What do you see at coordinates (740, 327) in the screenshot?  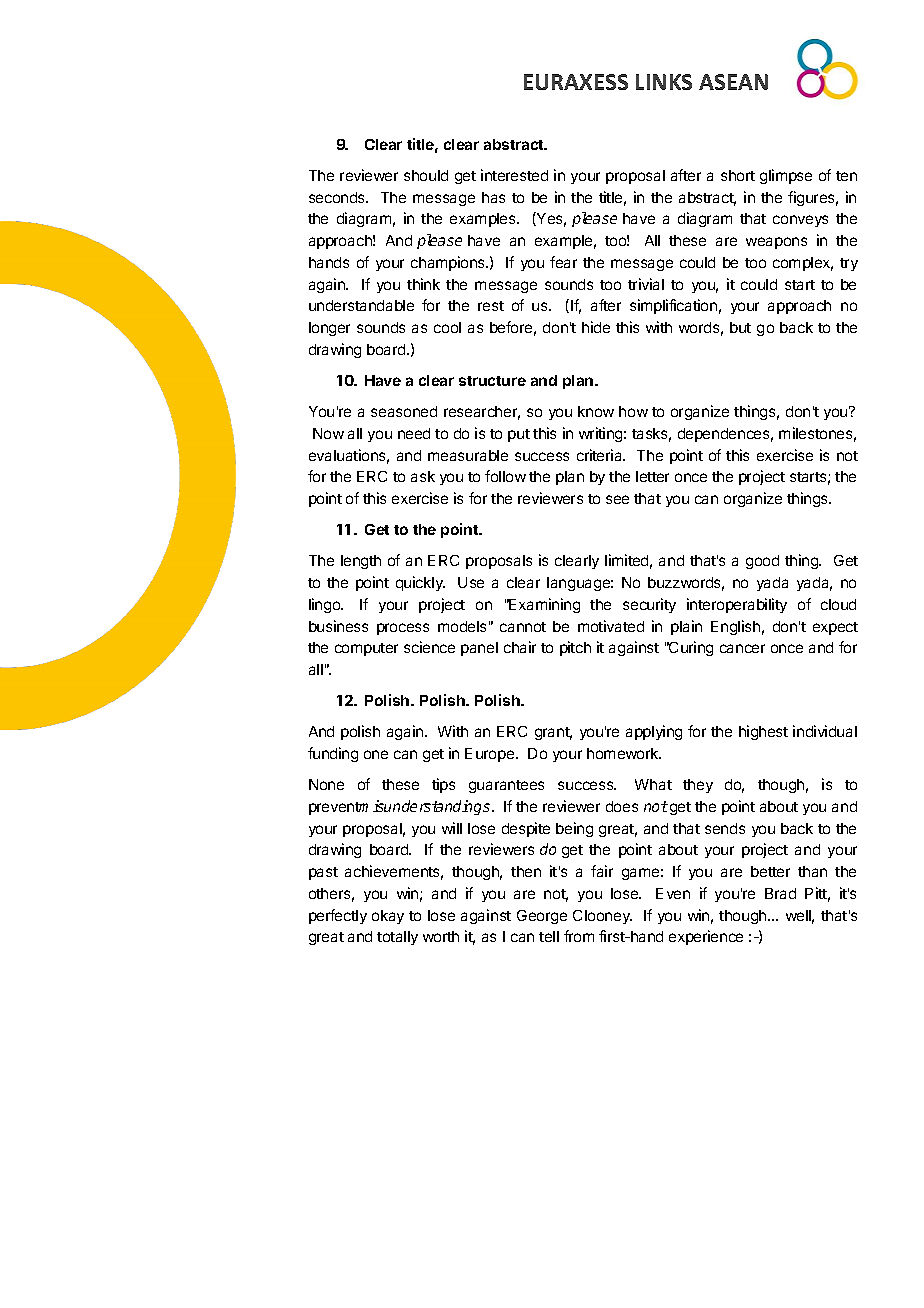 I see `but` at bounding box center [740, 327].
